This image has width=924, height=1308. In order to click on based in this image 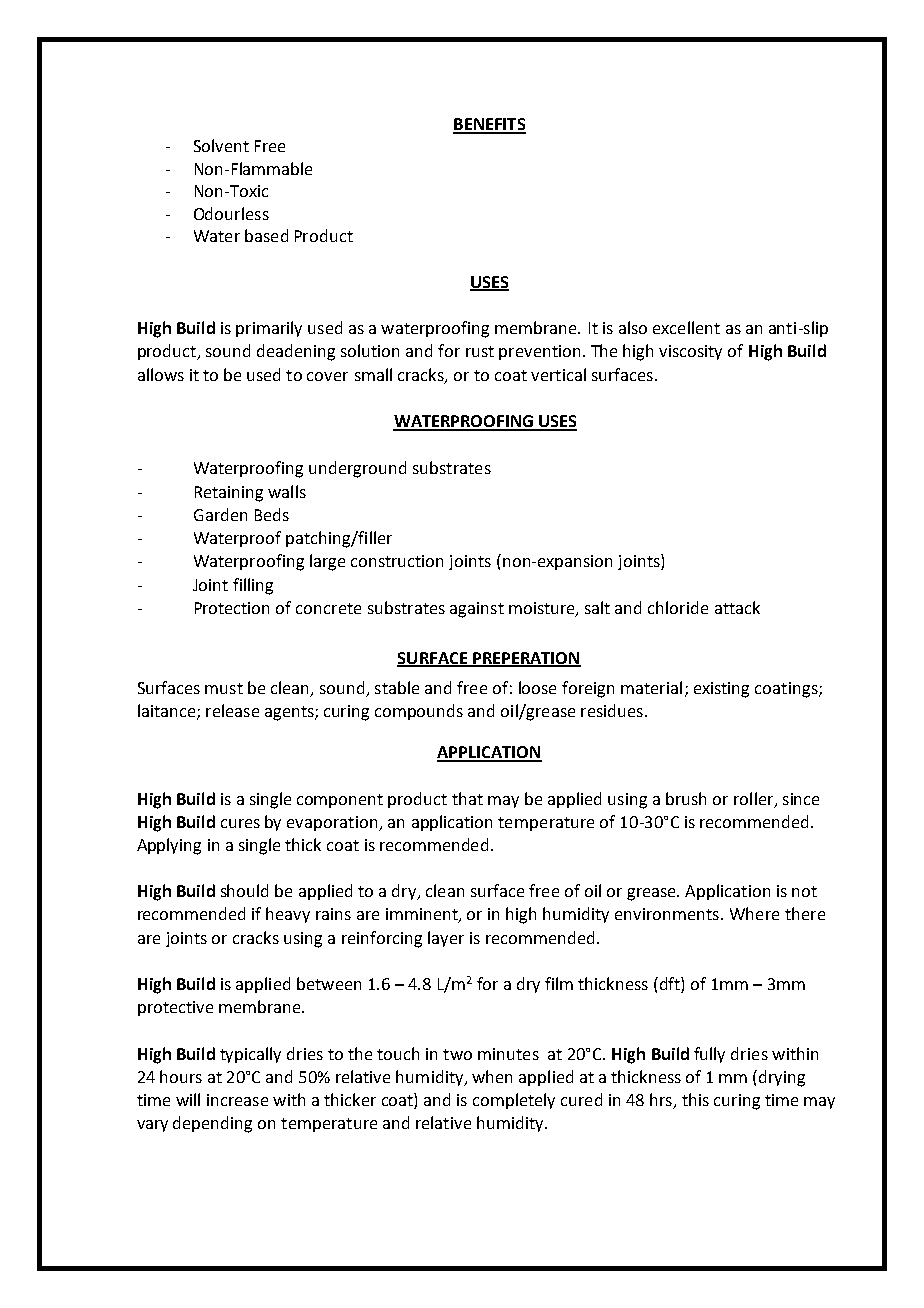, I will do `click(266, 235)`.
